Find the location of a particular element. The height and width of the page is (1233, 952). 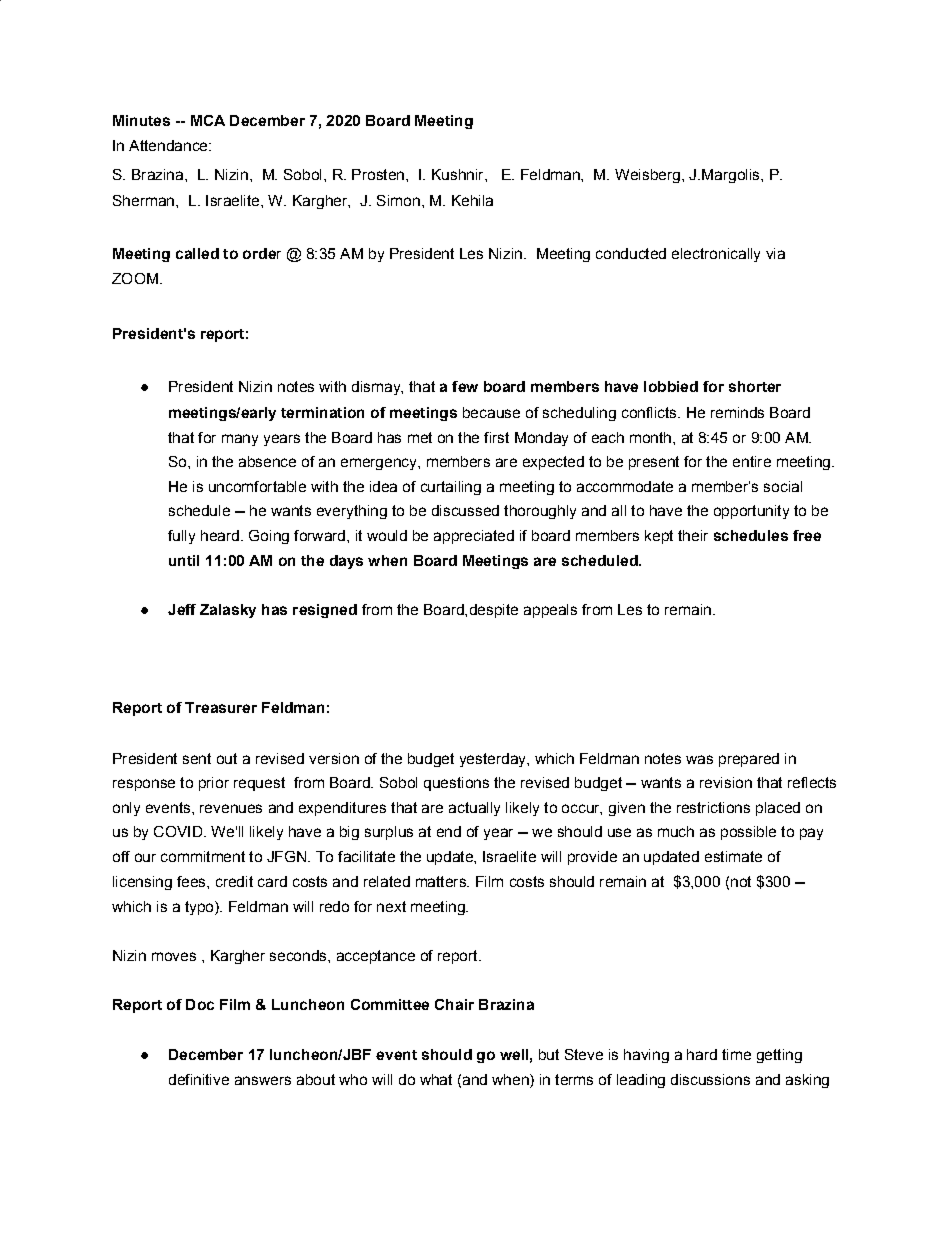

prior is located at coordinates (214, 784).
